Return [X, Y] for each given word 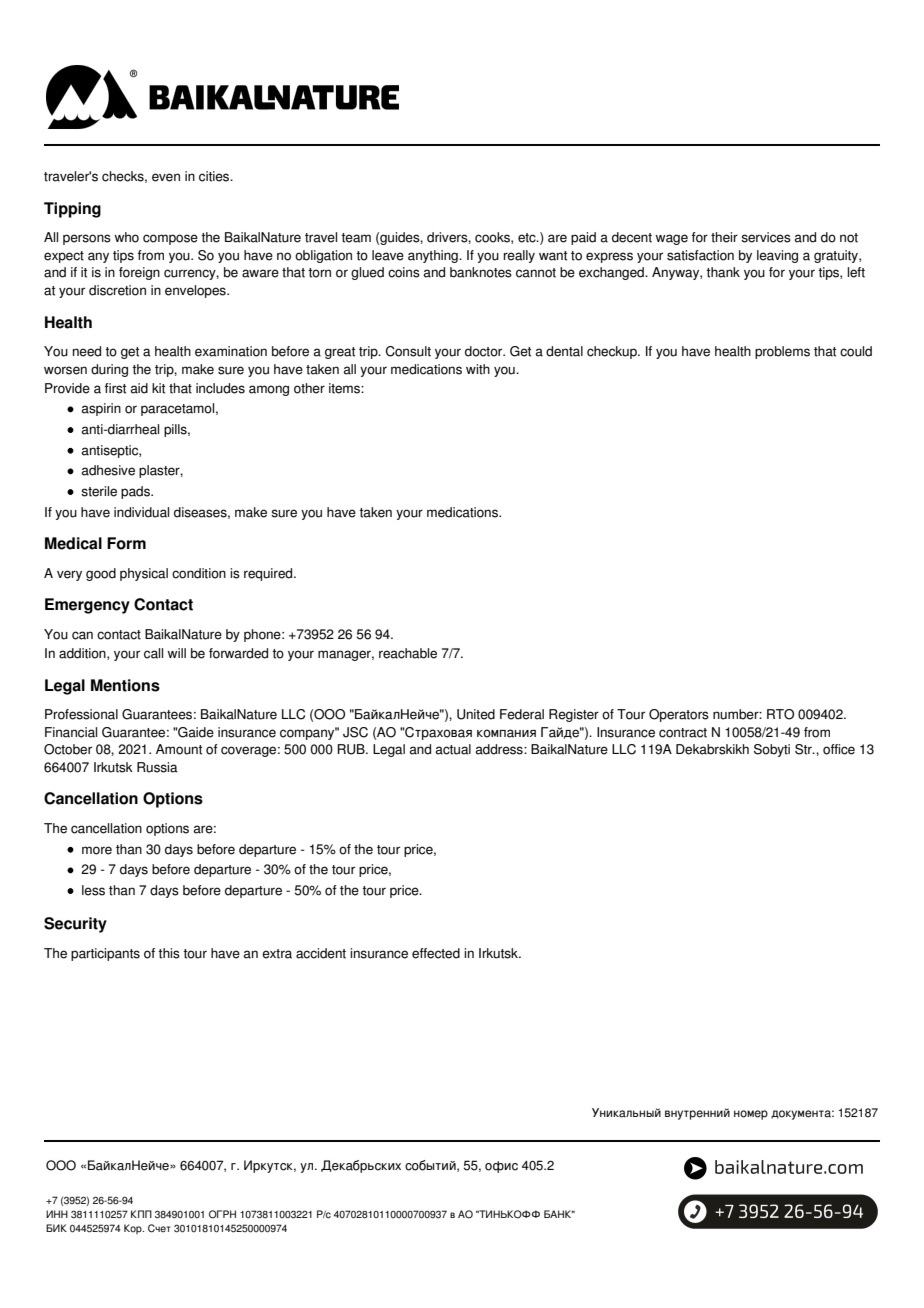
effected [436, 953]
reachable [408, 653]
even [166, 177]
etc [528, 238]
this [169, 953]
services [766, 237]
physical [144, 574]
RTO [780, 714]
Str [804, 749]
